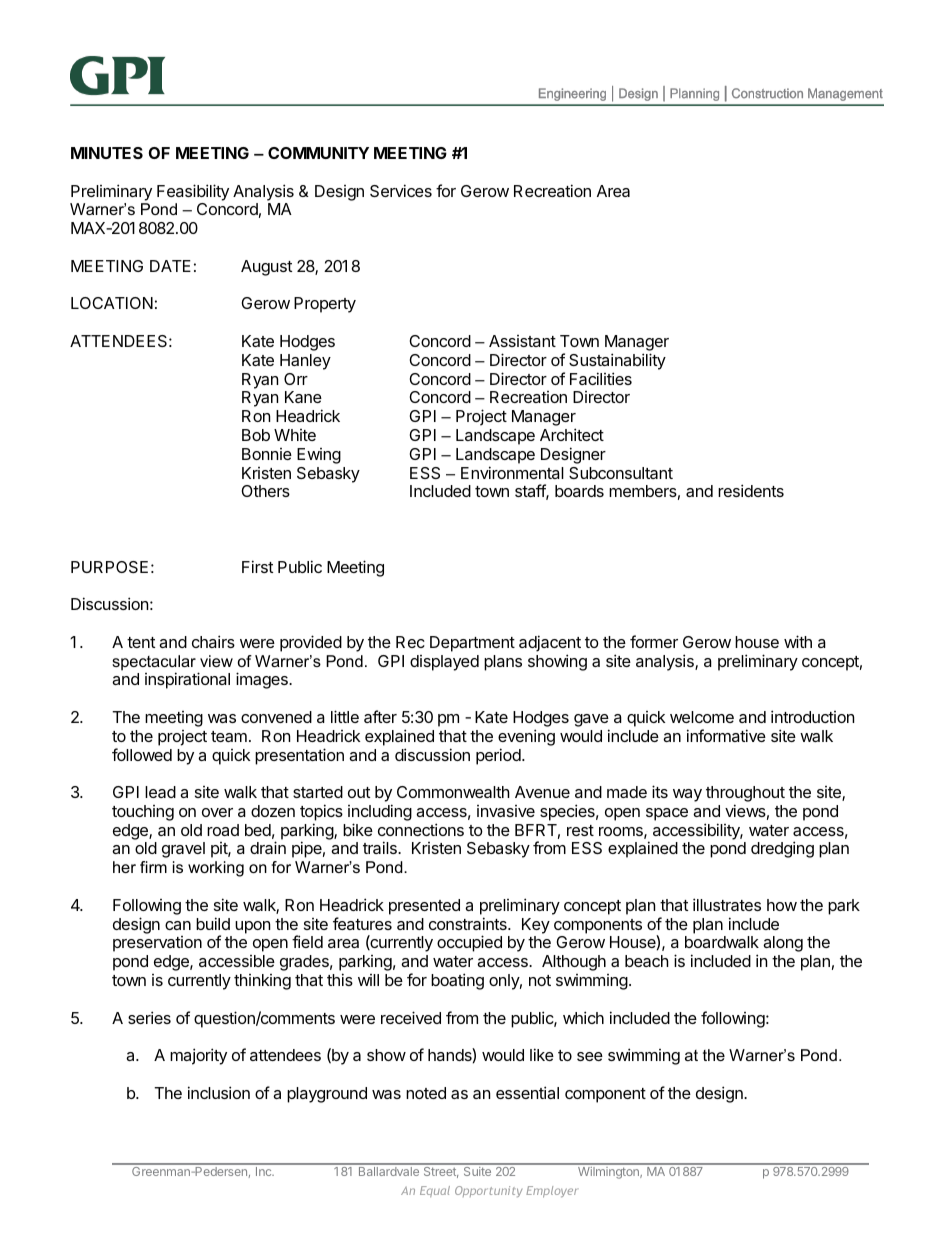  I want to click on Sustainability, so click(617, 361).
